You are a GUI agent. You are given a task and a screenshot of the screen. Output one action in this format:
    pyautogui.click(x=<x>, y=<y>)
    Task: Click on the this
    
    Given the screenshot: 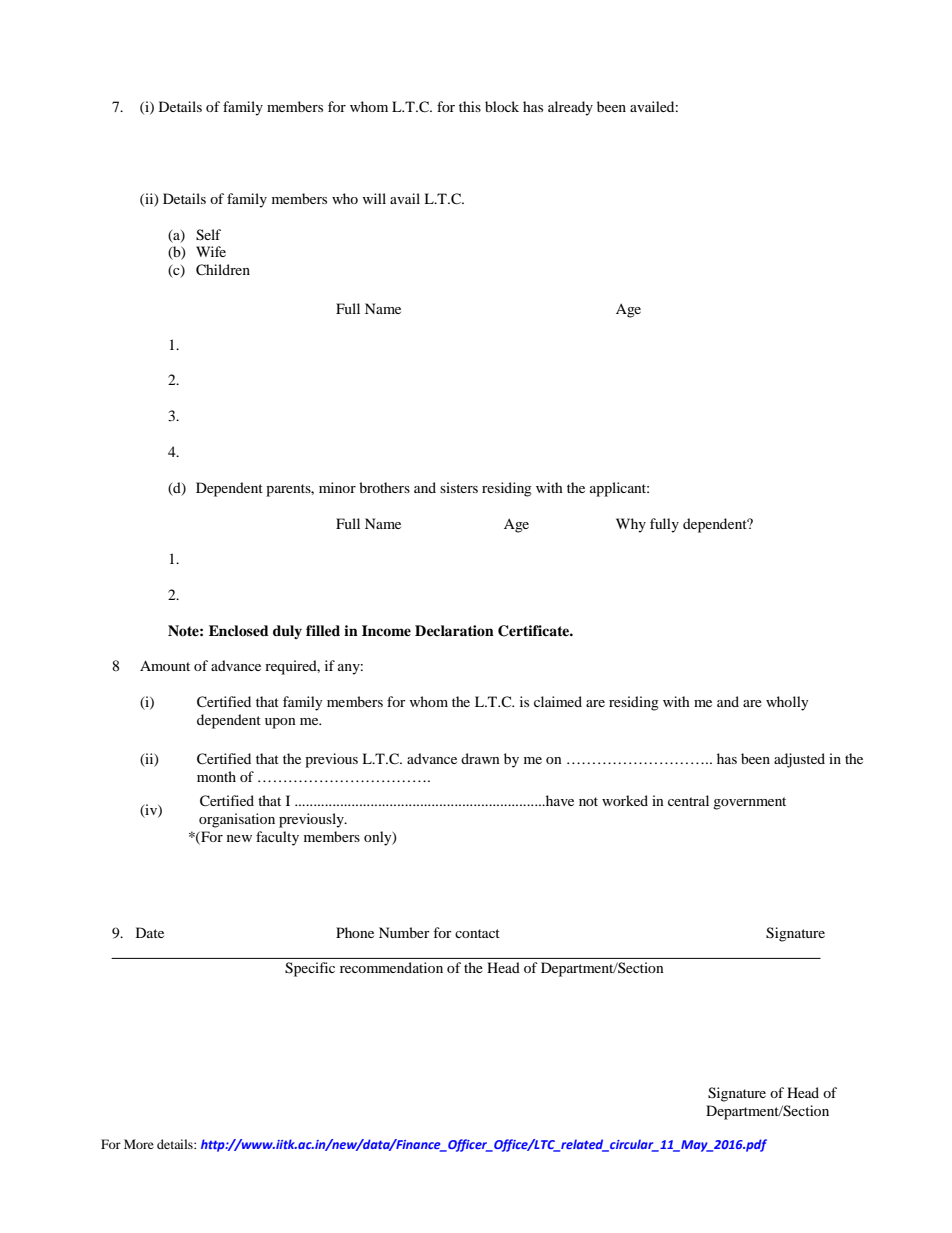 What is the action you would take?
    pyautogui.click(x=470, y=106)
